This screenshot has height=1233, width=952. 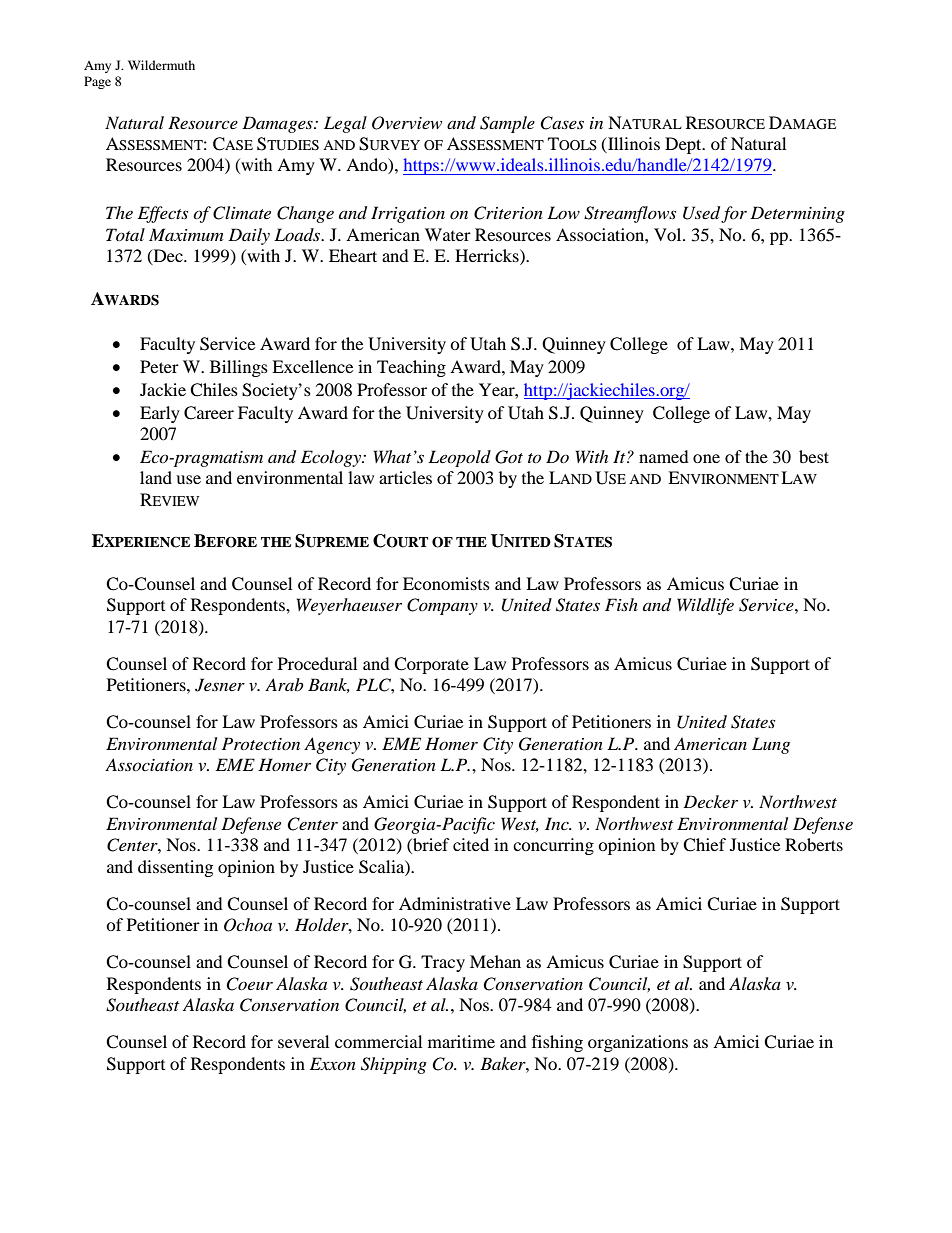 What do you see at coordinates (407, 123) in the screenshot?
I see `Overview` at bounding box center [407, 123].
